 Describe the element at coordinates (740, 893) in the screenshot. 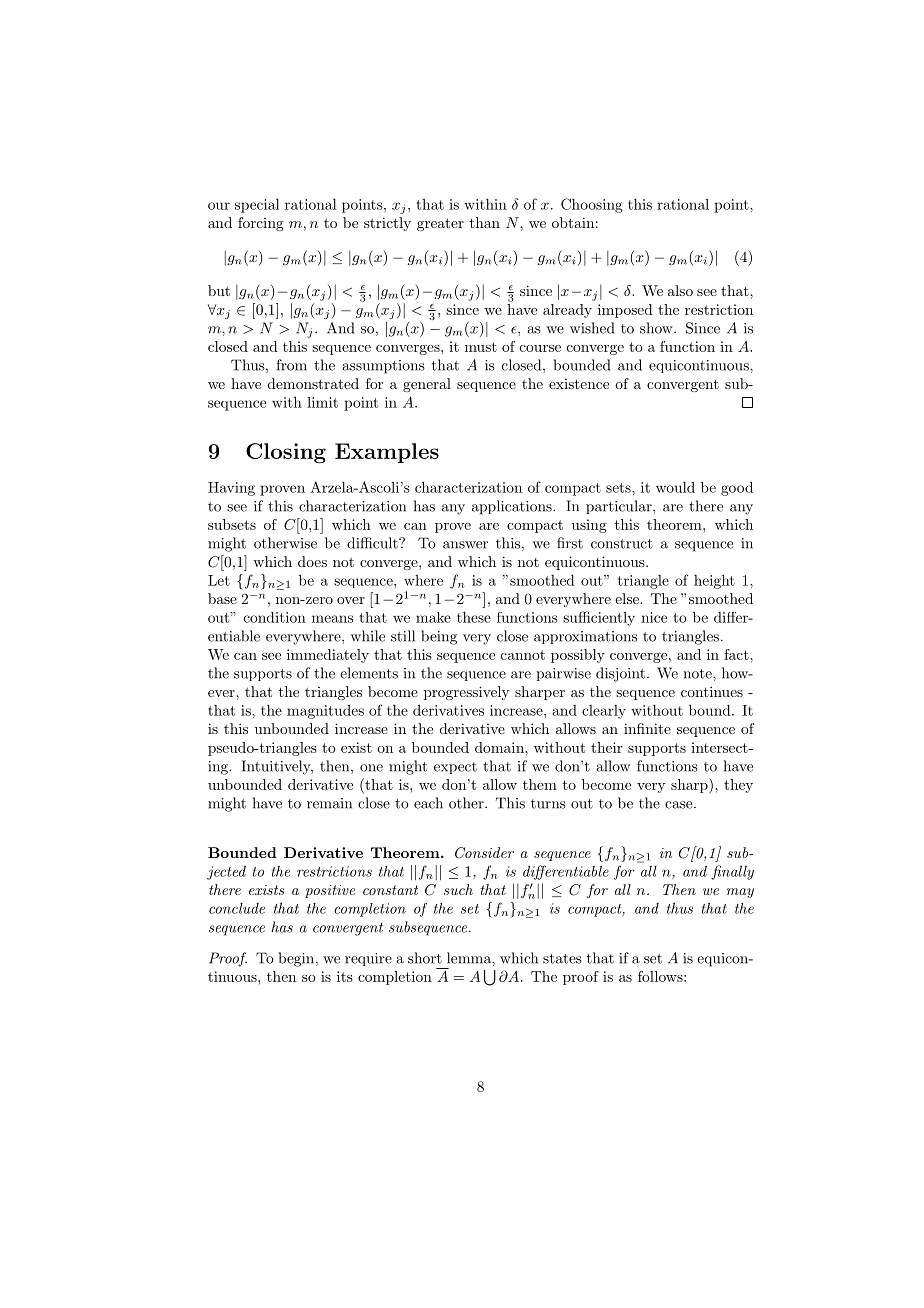

I see `may` at that location.
